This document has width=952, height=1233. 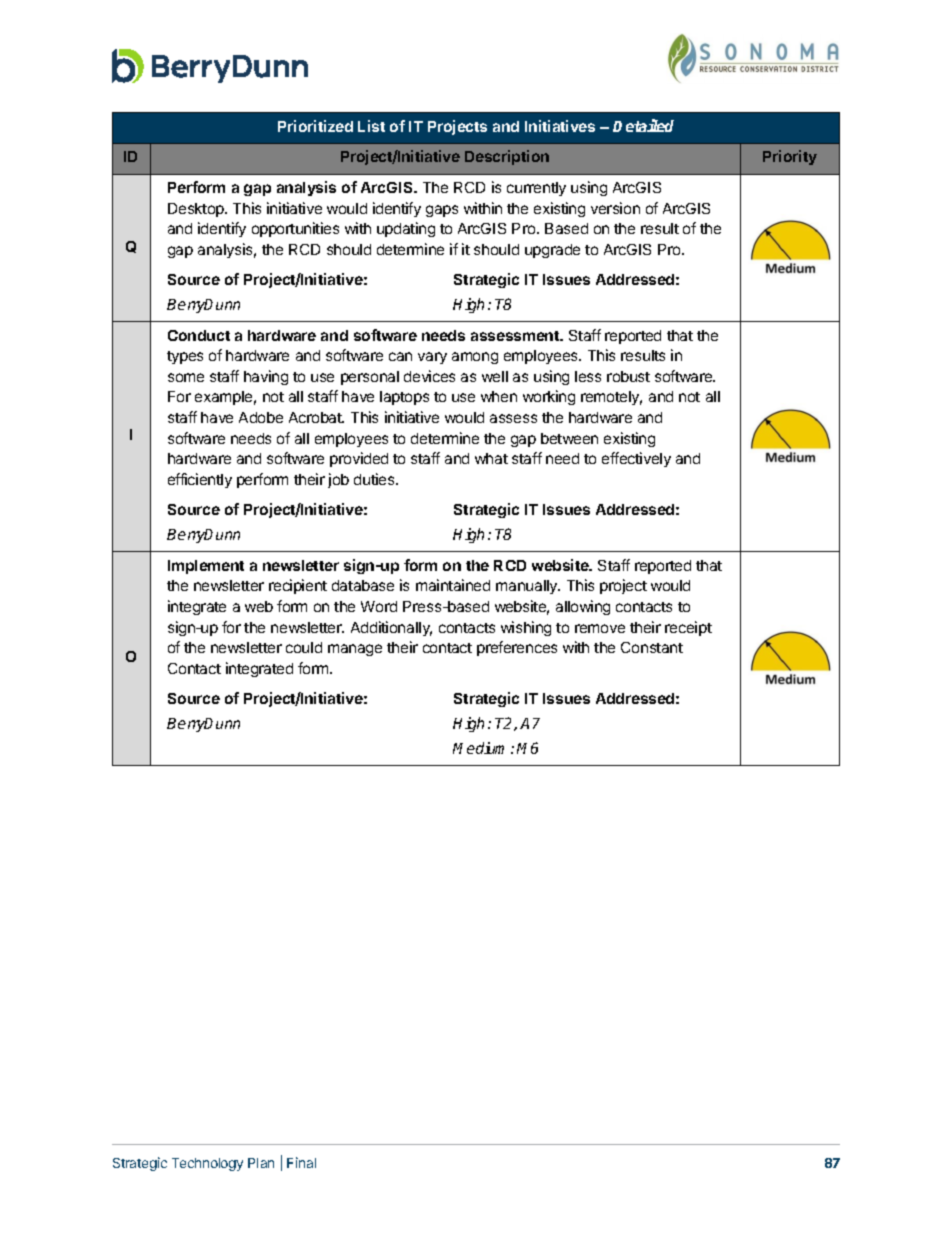 I want to click on Plan, so click(x=261, y=1163).
